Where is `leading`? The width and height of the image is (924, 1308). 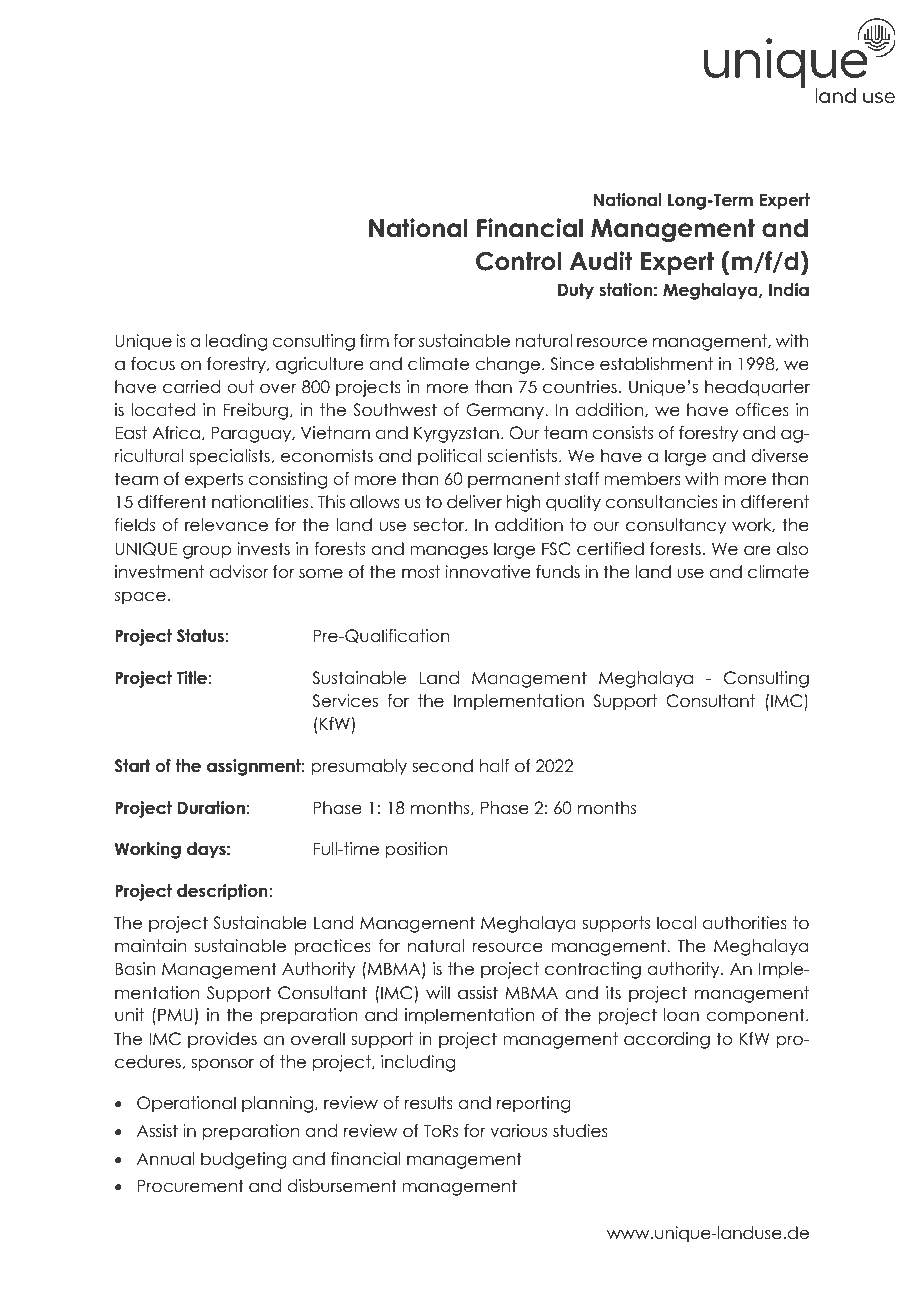
leading is located at coordinates (236, 342).
